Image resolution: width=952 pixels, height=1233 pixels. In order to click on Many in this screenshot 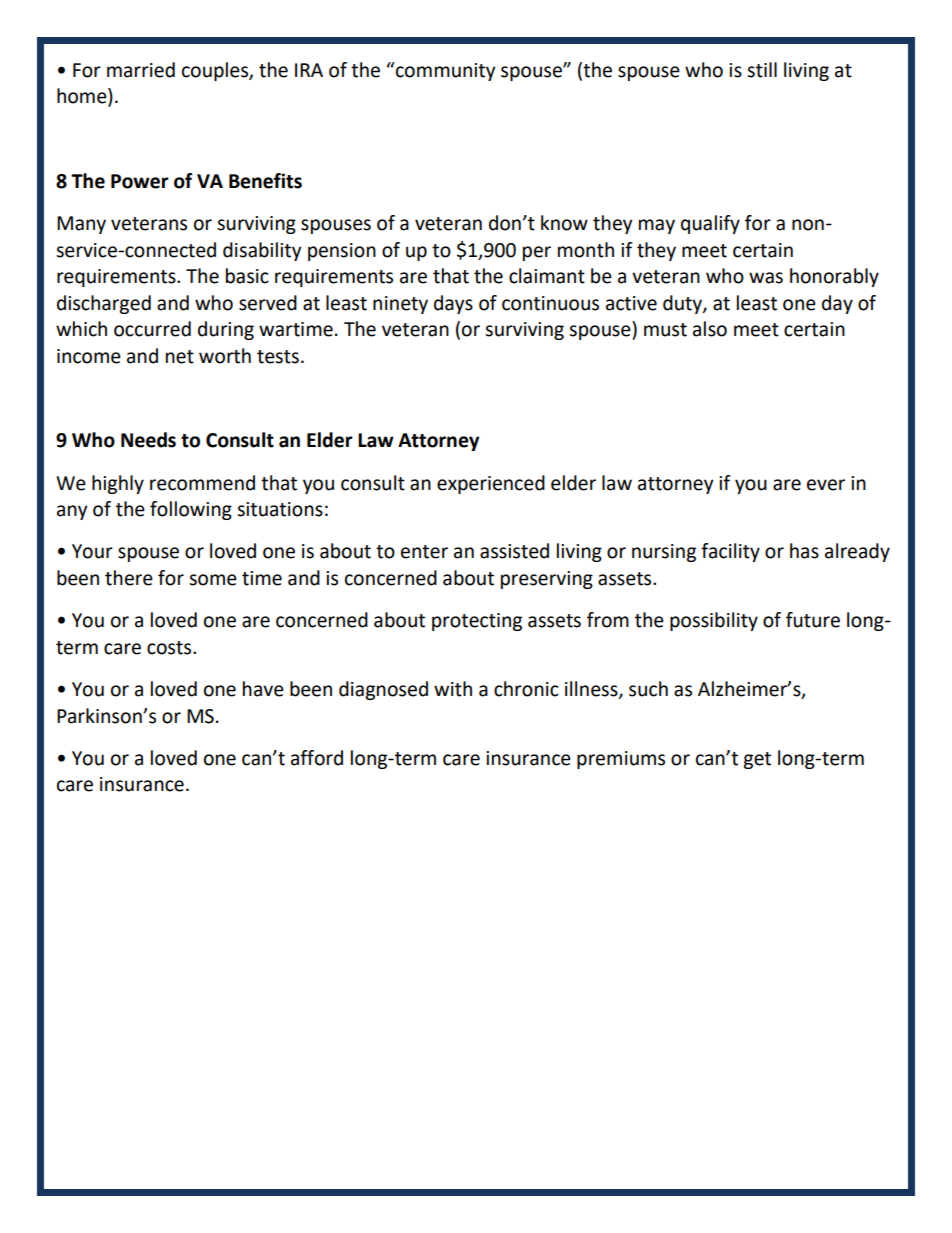, I will do `click(81, 225)`.
